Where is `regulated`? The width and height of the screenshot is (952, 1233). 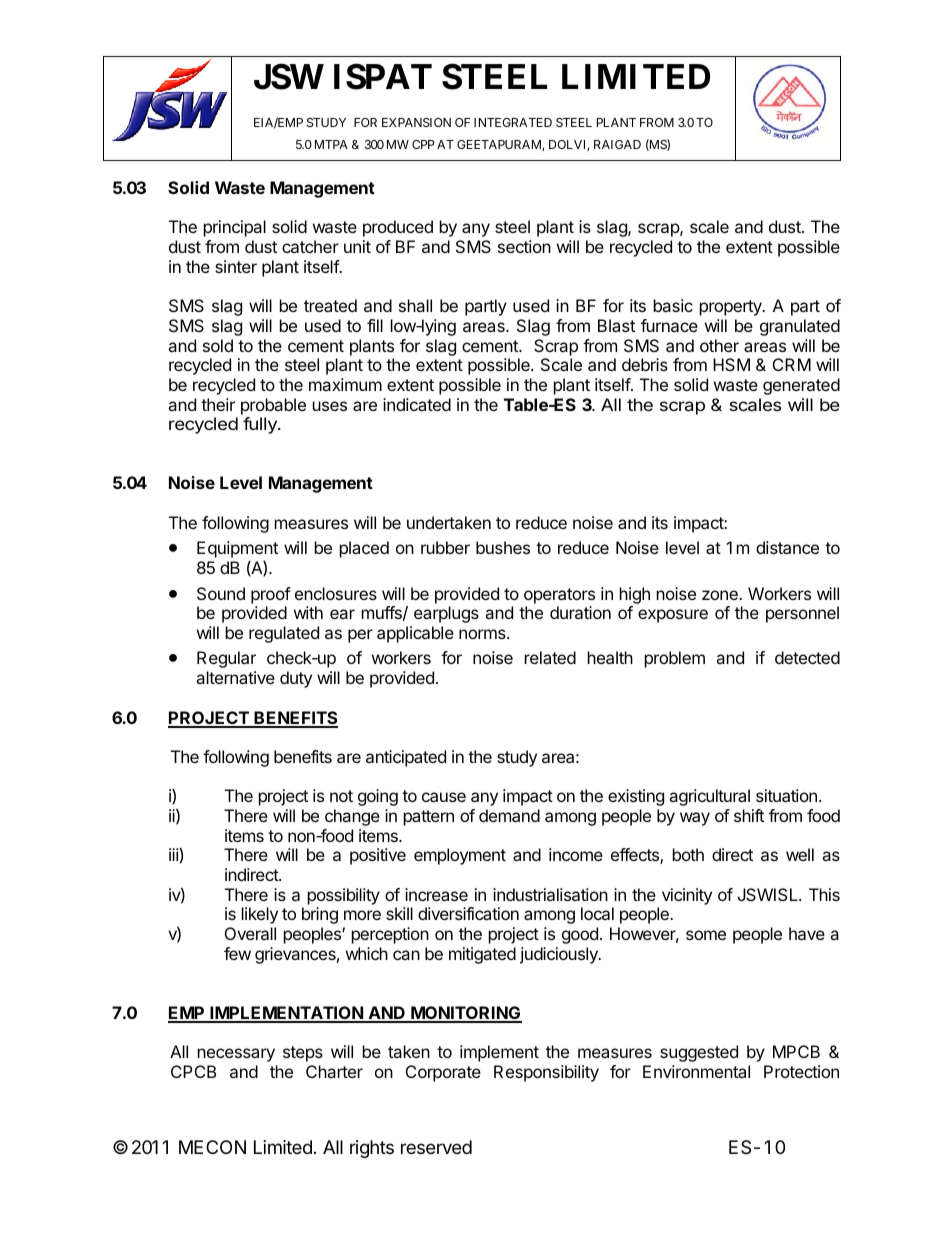
regulated is located at coordinates (284, 634).
